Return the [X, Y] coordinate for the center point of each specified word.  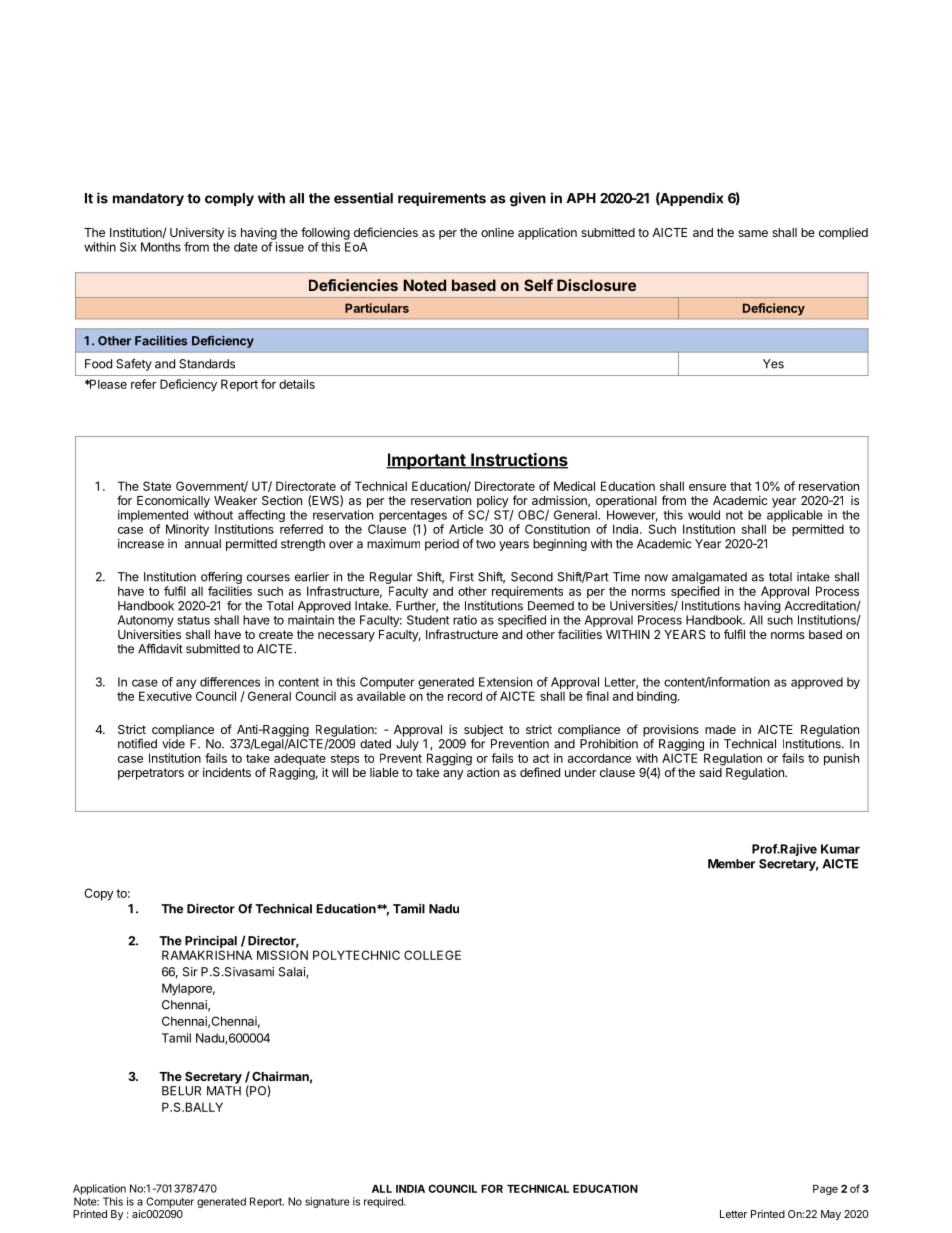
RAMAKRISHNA [207, 955]
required [384, 1202]
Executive [165, 696]
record [465, 696]
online [497, 232]
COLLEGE [432, 955]
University [197, 233]
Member [731, 864]
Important [426, 461]
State [157, 486]
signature [327, 1202]
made [720, 729]
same [753, 233]
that [741, 486]
